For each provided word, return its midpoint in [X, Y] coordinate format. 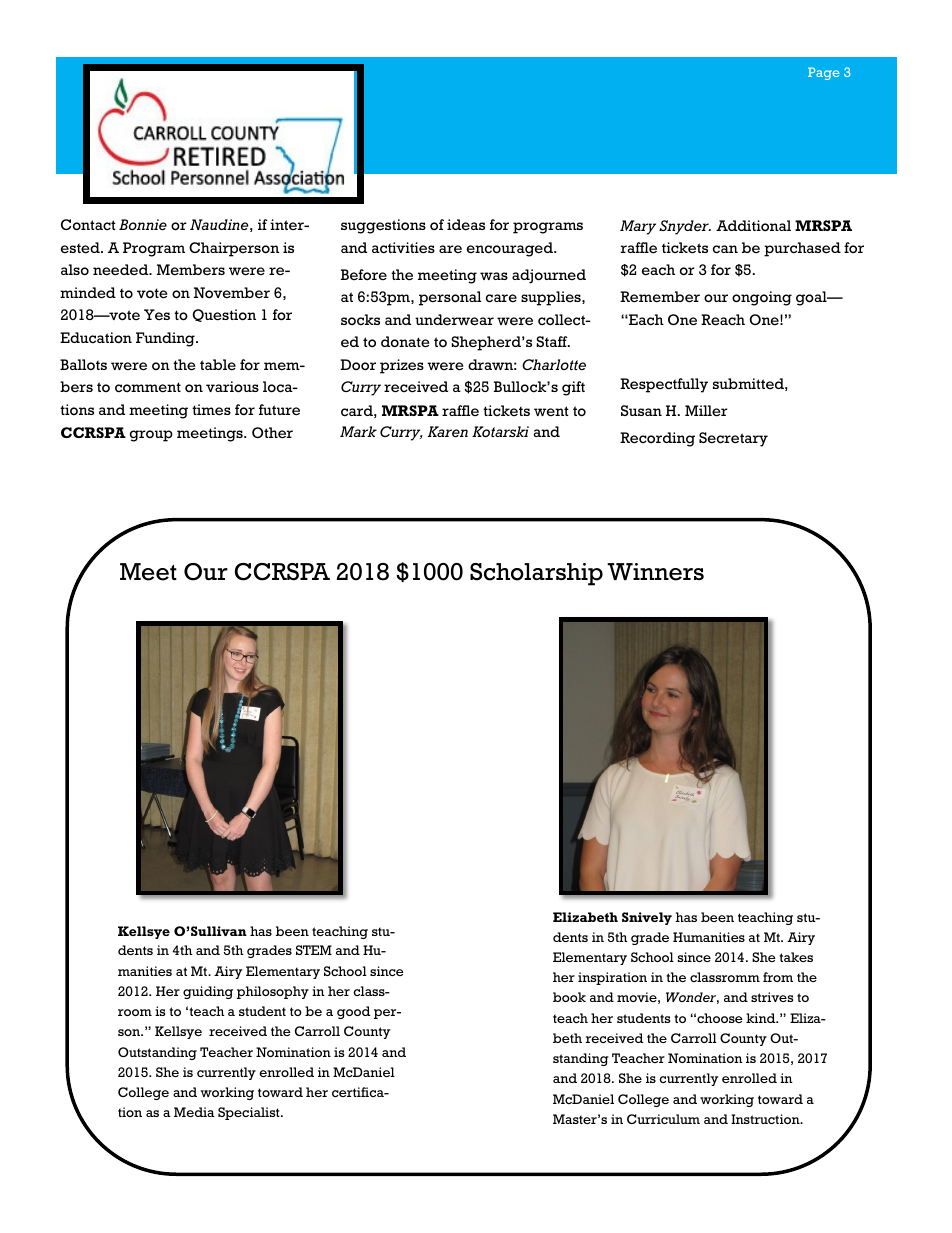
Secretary [733, 439]
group [151, 436]
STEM [314, 950]
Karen [448, 431]
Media [194, 1112]
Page [824, 73]
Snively [647, 918]
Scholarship [536, 574]
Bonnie [143, 224]
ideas [466, 224]
